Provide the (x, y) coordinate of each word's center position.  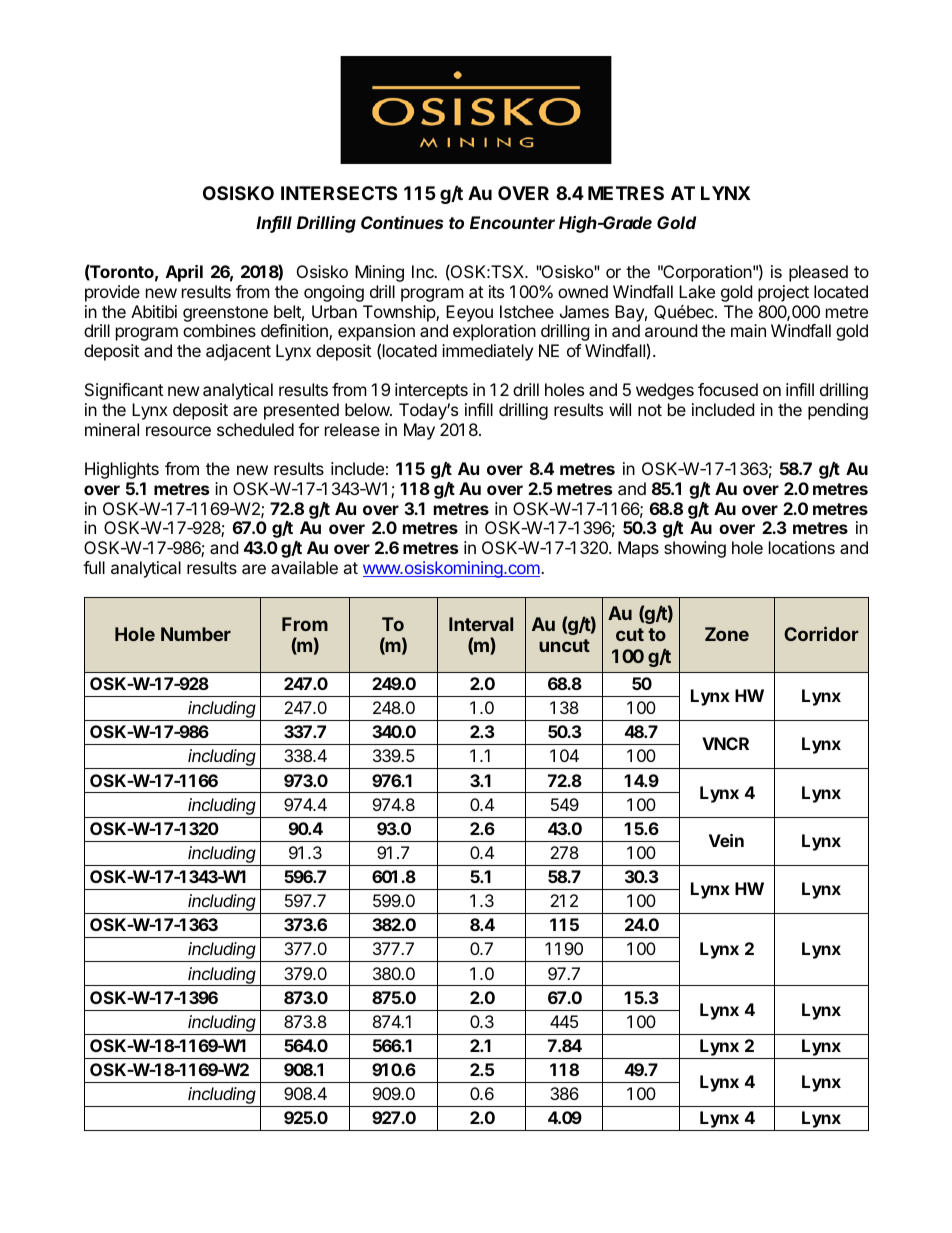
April (184, 273)
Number (196, 634)
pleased (818, 273)
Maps (638, 549)
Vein (726, 840)
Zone (727, 634)
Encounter (512, 222)
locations (802, 547)
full (94, 567)
